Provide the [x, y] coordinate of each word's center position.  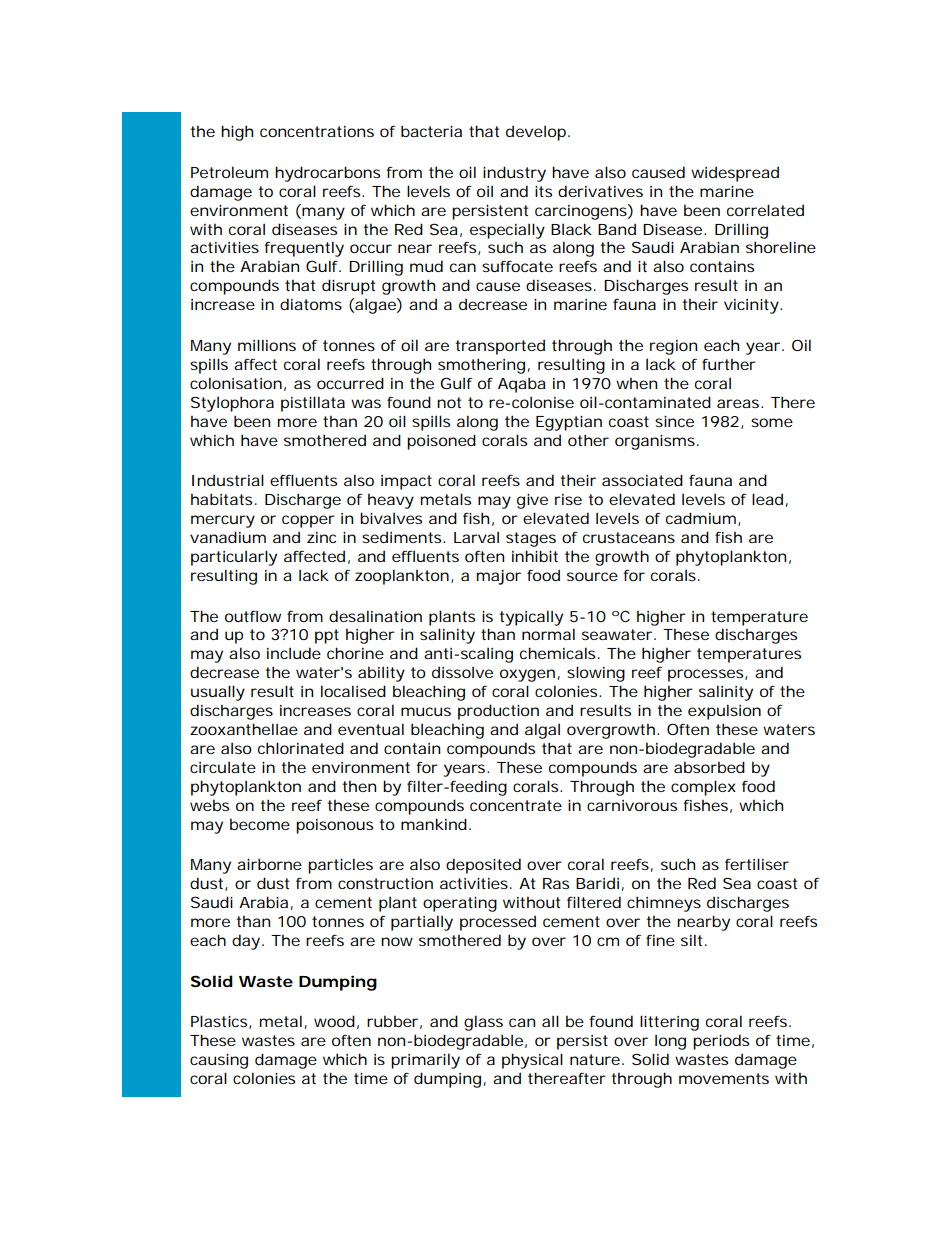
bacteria [431, 131]
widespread [735, 174]
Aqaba [522, 385]
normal [548, 634]
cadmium [703, 519]
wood [336, 1022]
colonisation [238, 384]
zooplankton [404, 577]
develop [538, 133]
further [729, 364]
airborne [269, 864]
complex [703, 788]
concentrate [516, 805]
